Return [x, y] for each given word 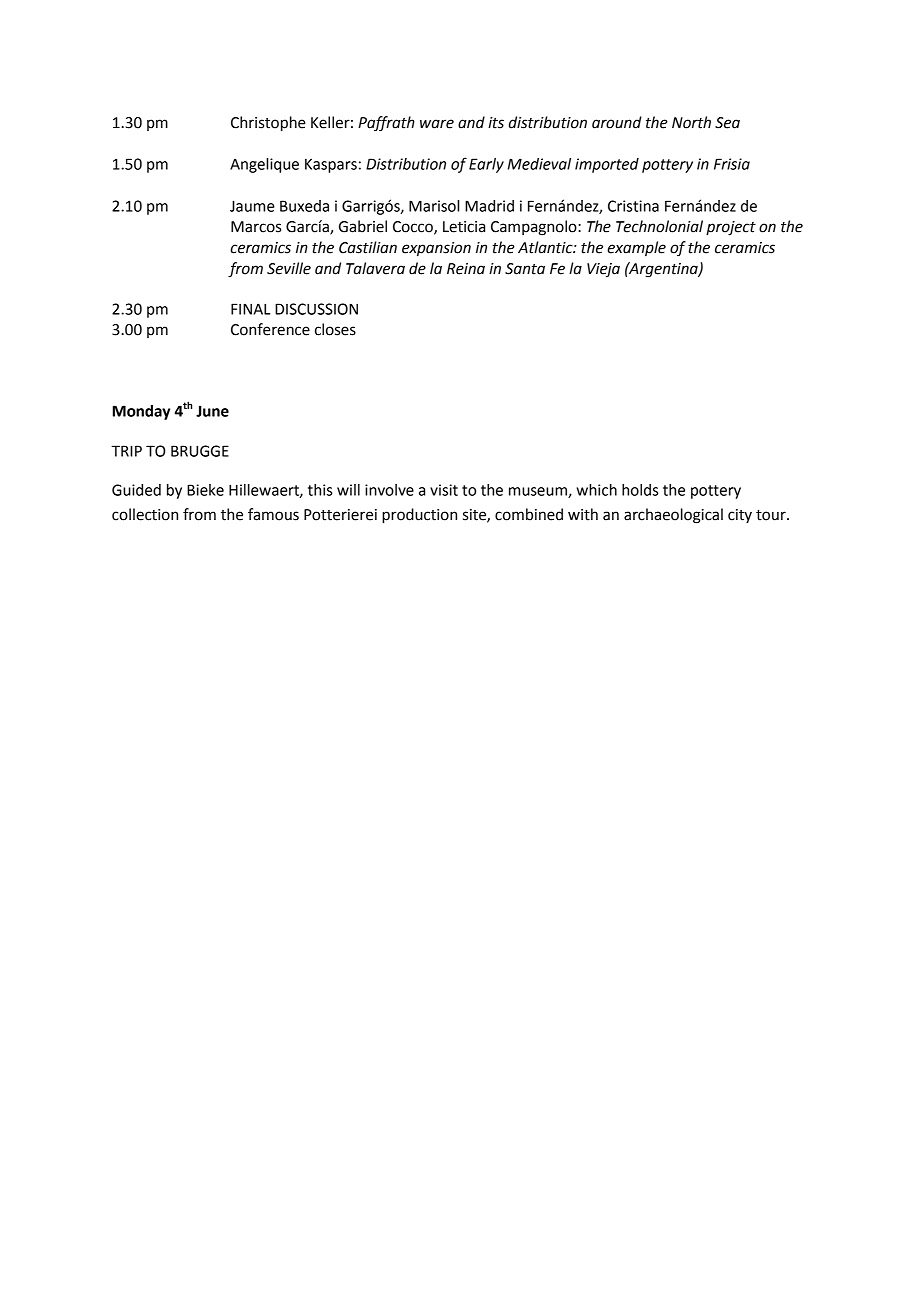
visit [444, 490]
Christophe [268, 124]
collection [145, 514]
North [691, 122]
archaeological [673, 516]
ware [437, 124]
